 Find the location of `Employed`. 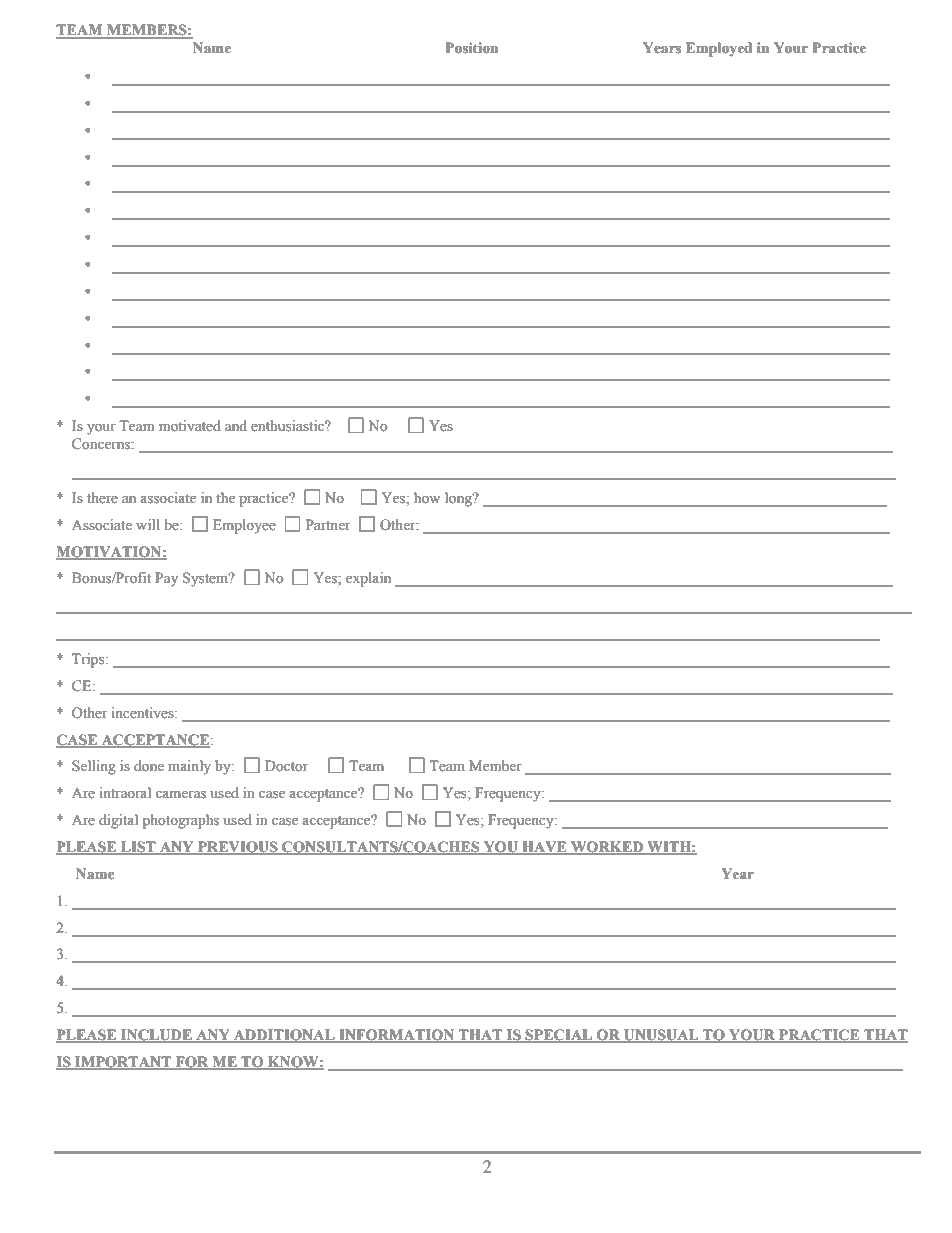

Employed is located at coordinates (719, 49).
